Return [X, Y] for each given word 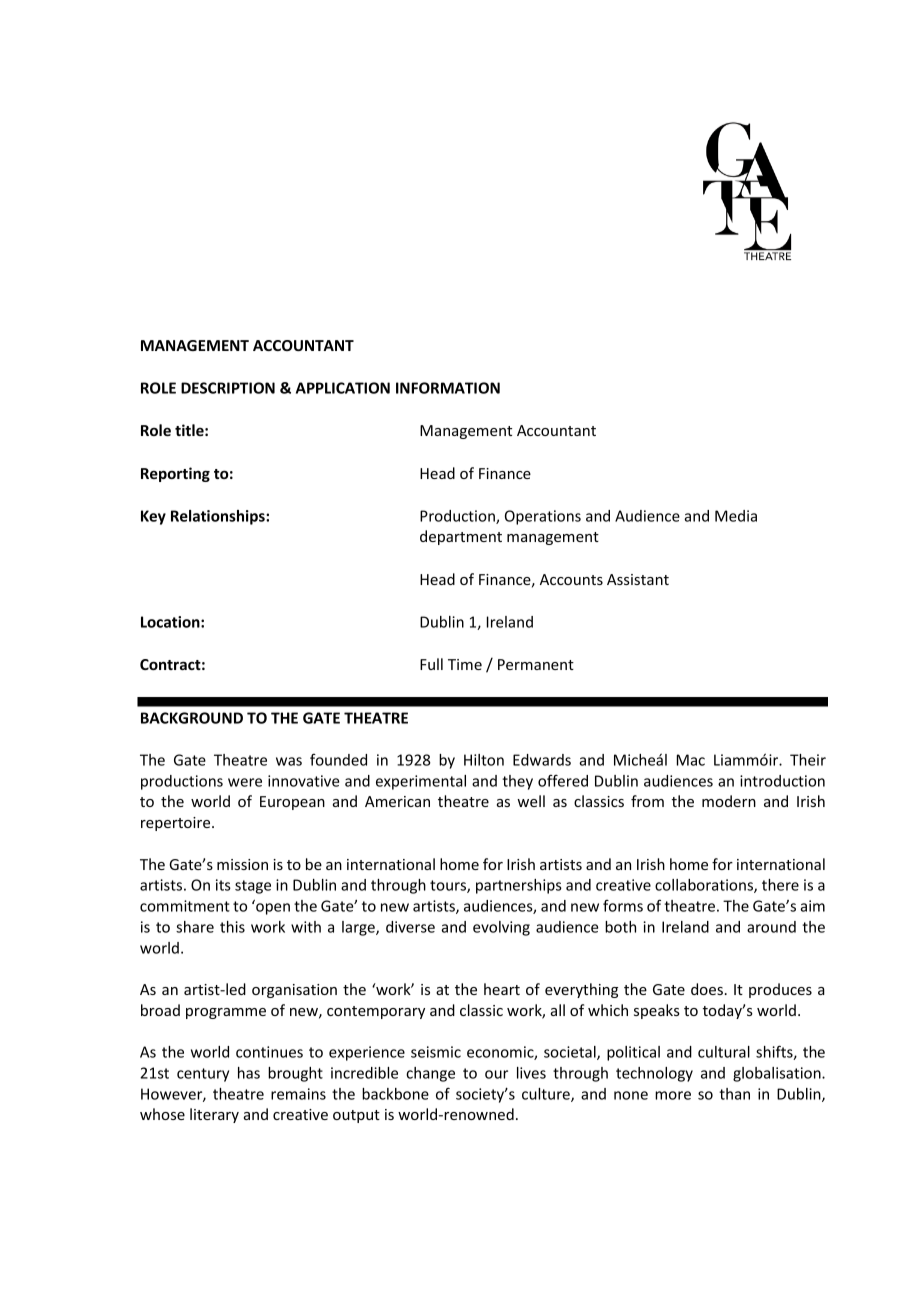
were [245, 782]
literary [214, 1115]
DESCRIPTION [228, 388]
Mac [691, 760]
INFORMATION [448, 388]
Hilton [484, 760]
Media [736, 516]
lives [531, 1073]
